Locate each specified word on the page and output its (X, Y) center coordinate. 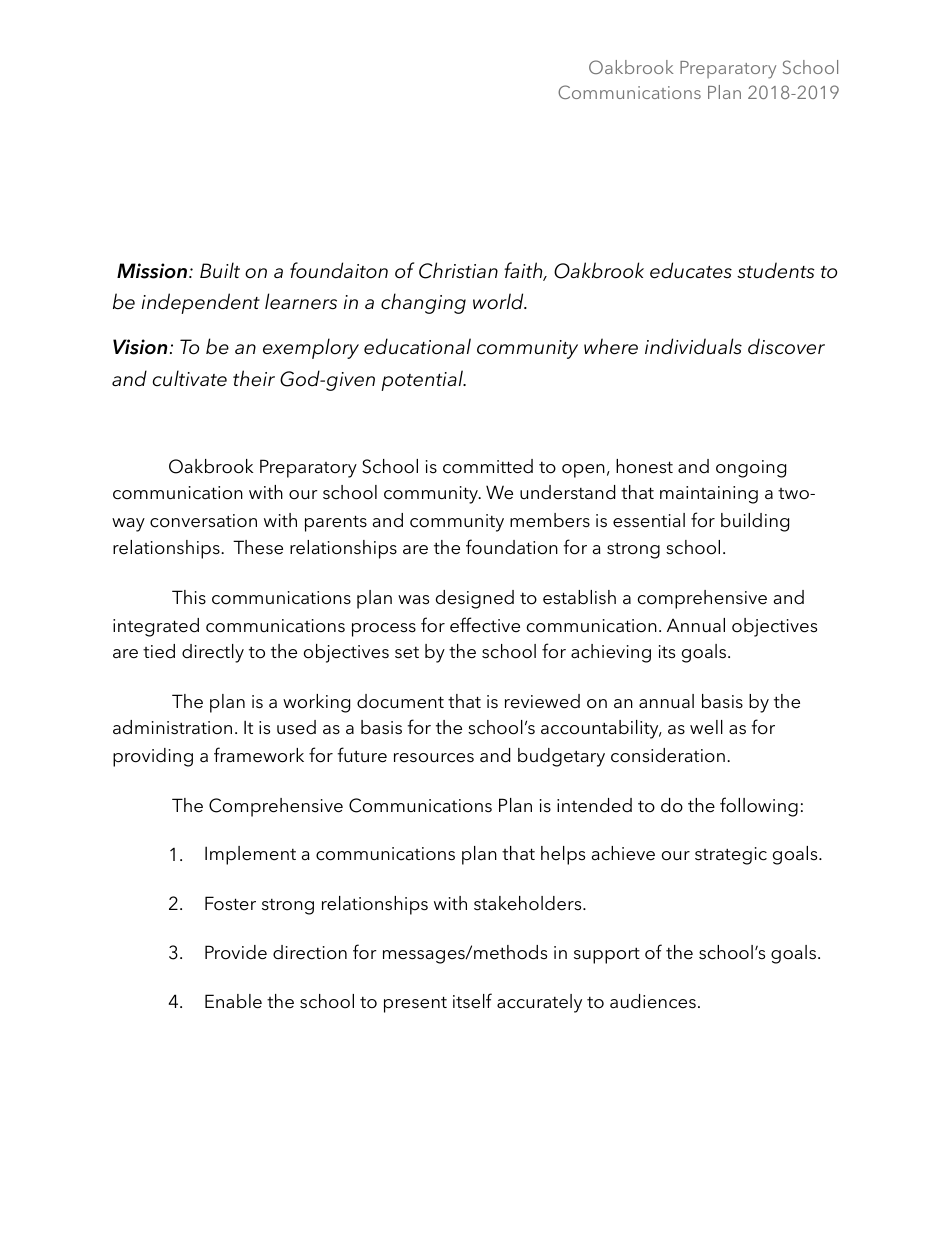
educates (691, 270)
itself (472, 1001)
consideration (668, 755)
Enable (233, 1001)
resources (434, 758)
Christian (458, 270)
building (755, 522)
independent (201, 303)
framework (259, 755)
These (258, 547)
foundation (512, 547)
